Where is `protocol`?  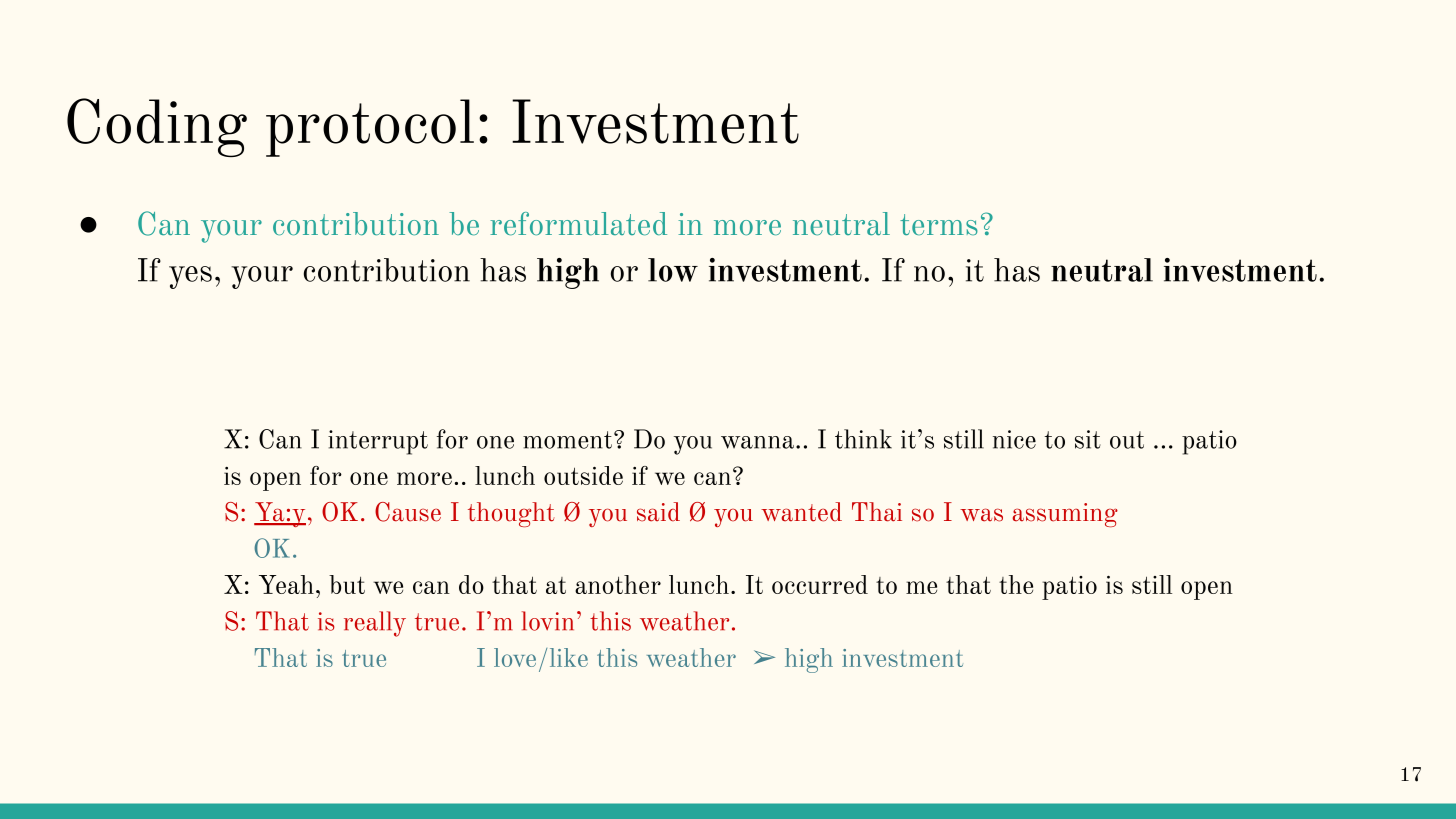 protocol is located at coordinates (370, 128).
